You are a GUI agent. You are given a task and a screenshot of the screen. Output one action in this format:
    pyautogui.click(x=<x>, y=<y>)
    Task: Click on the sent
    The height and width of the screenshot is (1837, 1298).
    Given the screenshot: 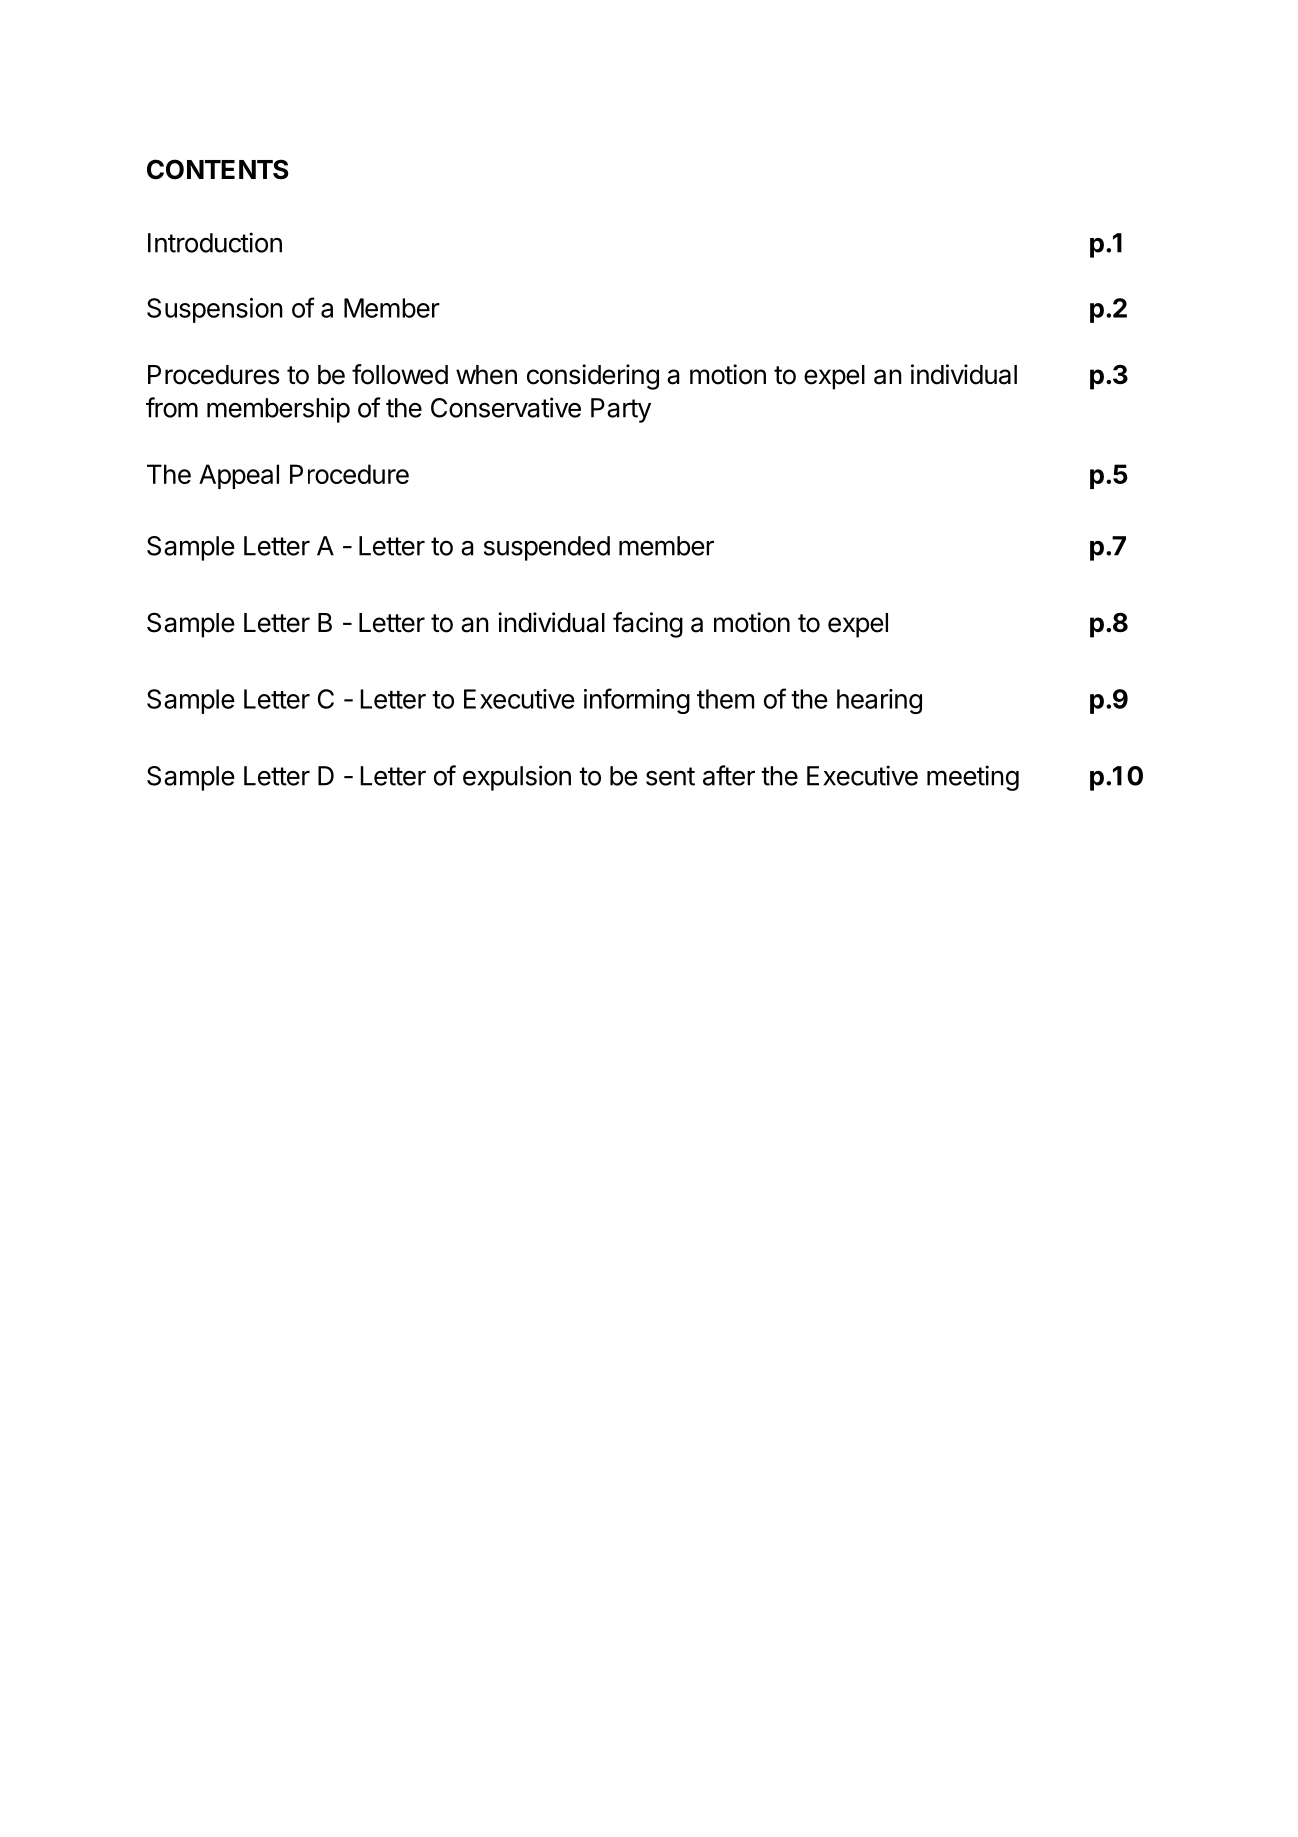 What is the action you would take?
    pyautogui.click(x=670, y=776)
